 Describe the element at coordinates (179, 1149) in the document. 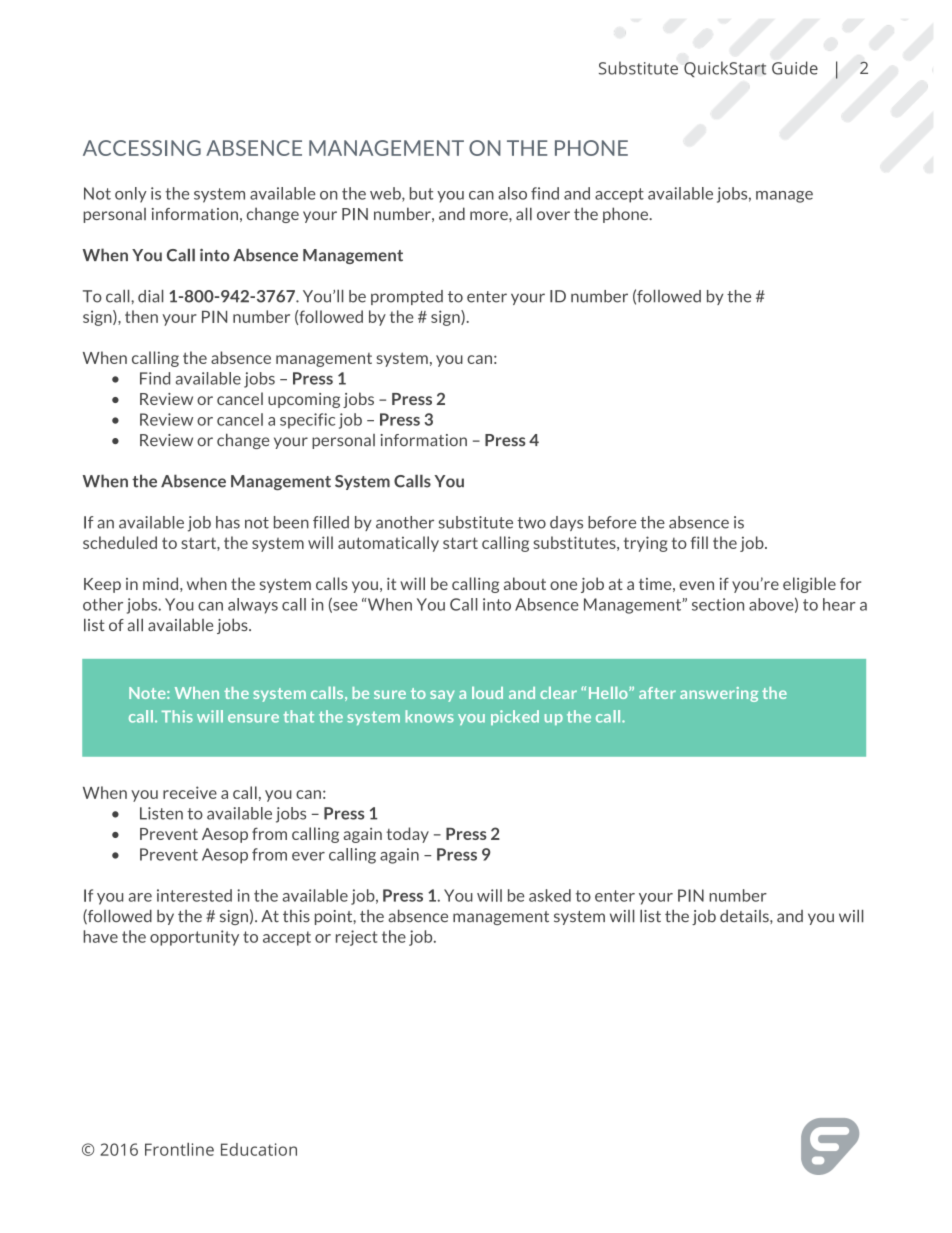

I see `Frontline` at that location.
